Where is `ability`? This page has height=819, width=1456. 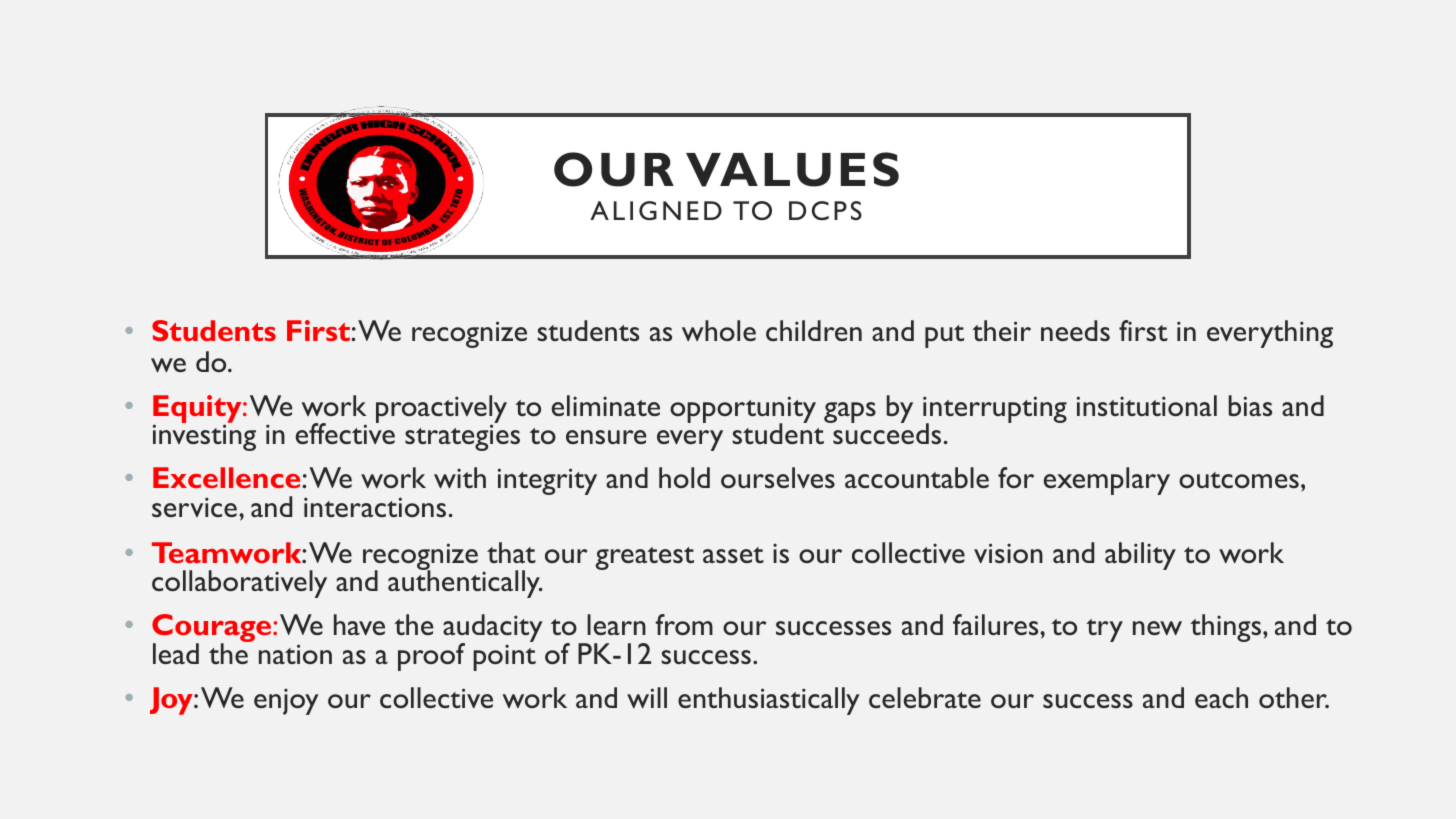
ability is located at coordinates (1140, 556).
